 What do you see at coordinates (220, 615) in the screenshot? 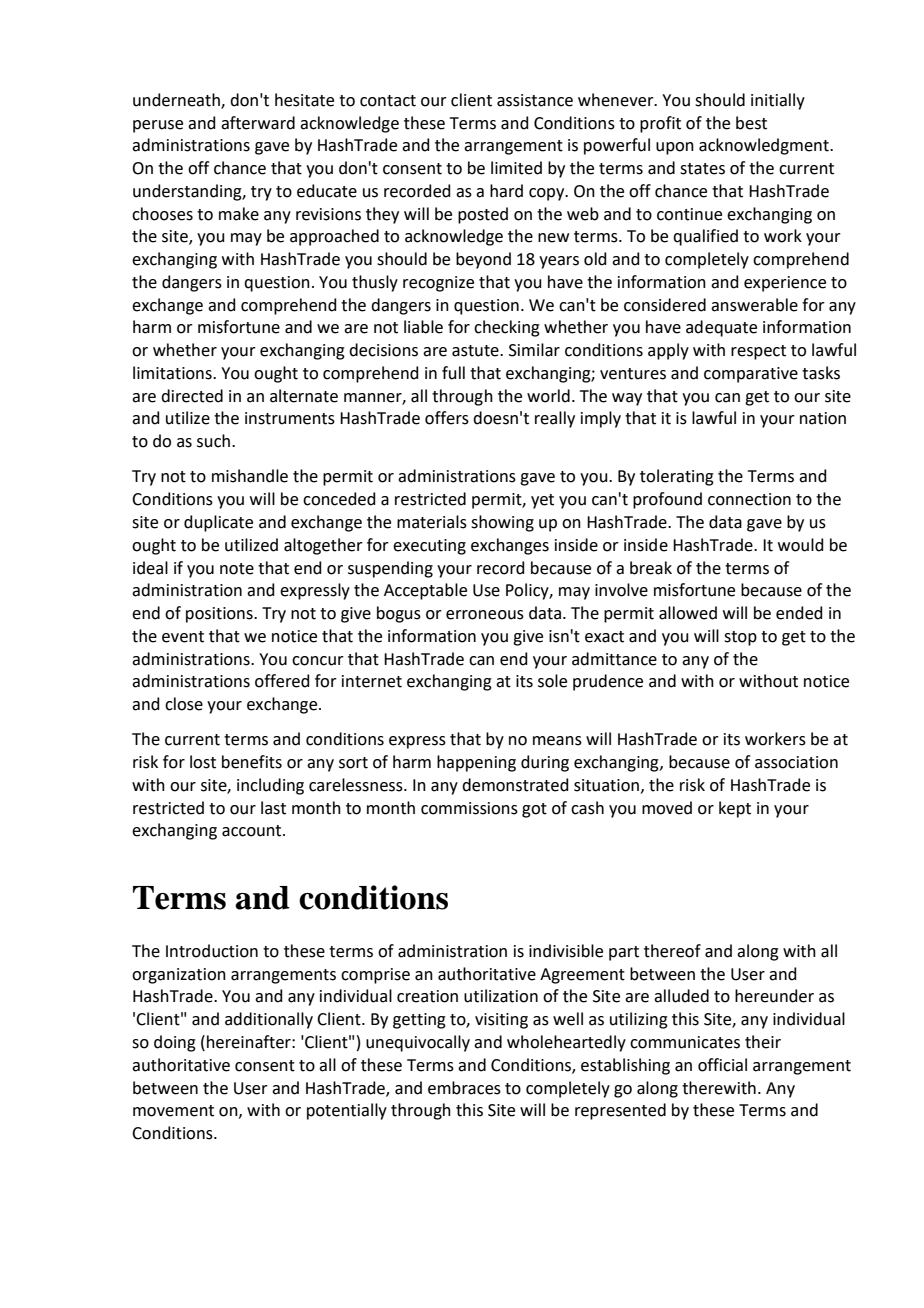
I see `positions` at bounding box center [220, 615].
